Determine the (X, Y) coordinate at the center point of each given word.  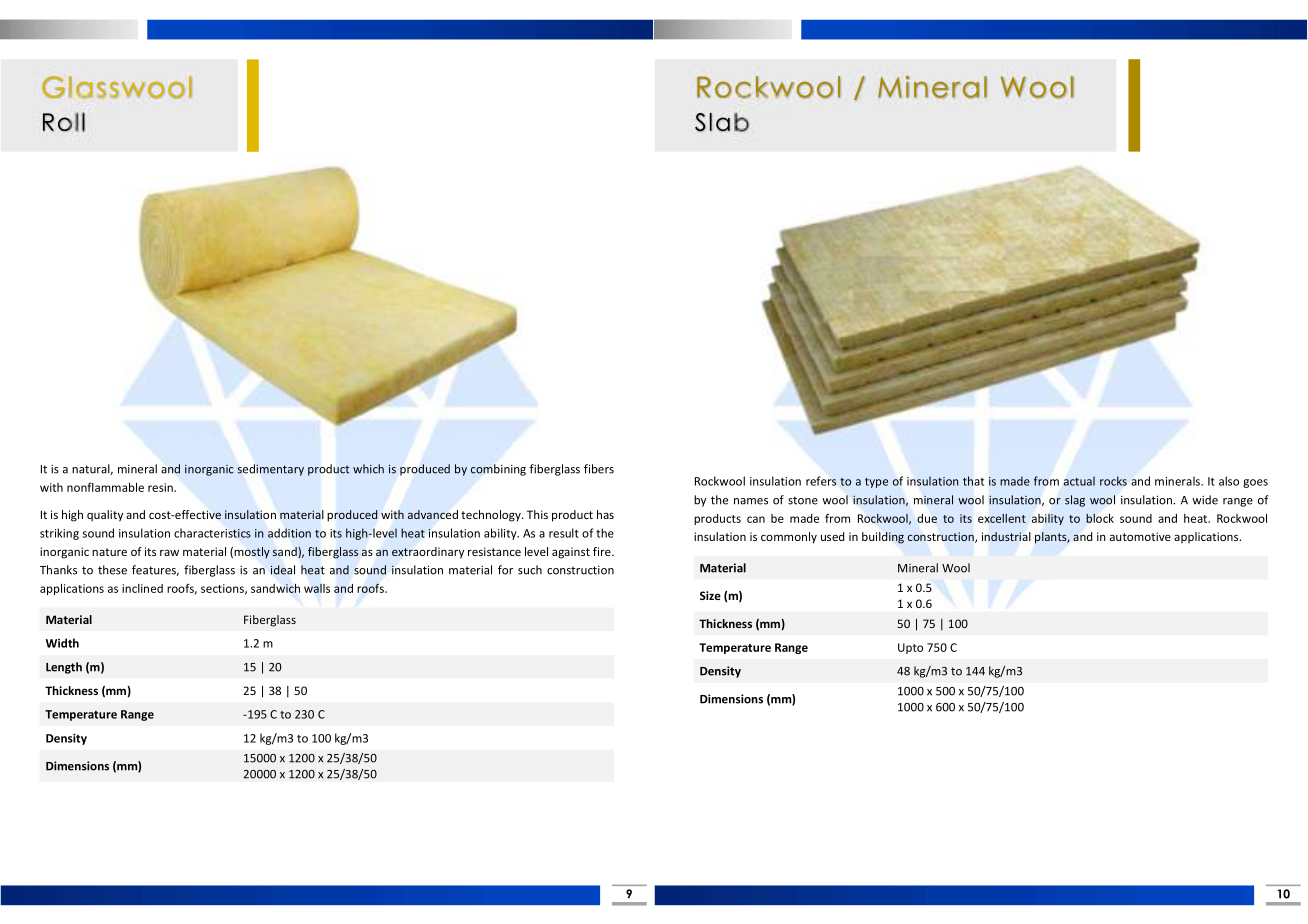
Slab (722, 122)
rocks (1113, 481)
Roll (64, 122)
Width (62, 643)
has (605, 514)
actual (1079, 481)
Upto (910, 648)
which (368, 469)
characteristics (212, 533)
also (1229, 481)
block (1100, 518)
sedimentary (271, 470)
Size (710, 595)
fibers (599, 469)
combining (498, 470)
